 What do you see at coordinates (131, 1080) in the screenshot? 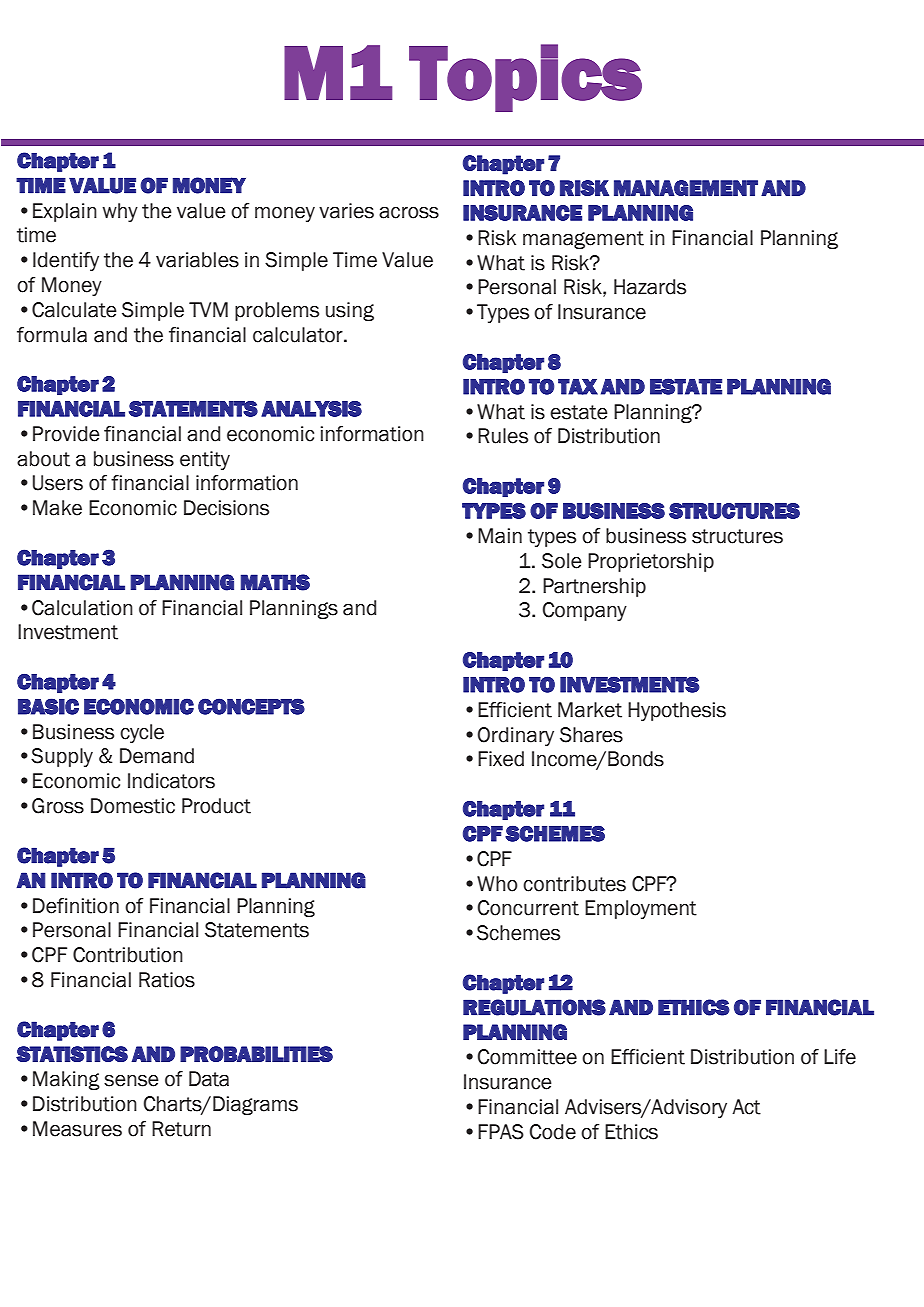
I see `sense` at bounding box center [131, 1080].
